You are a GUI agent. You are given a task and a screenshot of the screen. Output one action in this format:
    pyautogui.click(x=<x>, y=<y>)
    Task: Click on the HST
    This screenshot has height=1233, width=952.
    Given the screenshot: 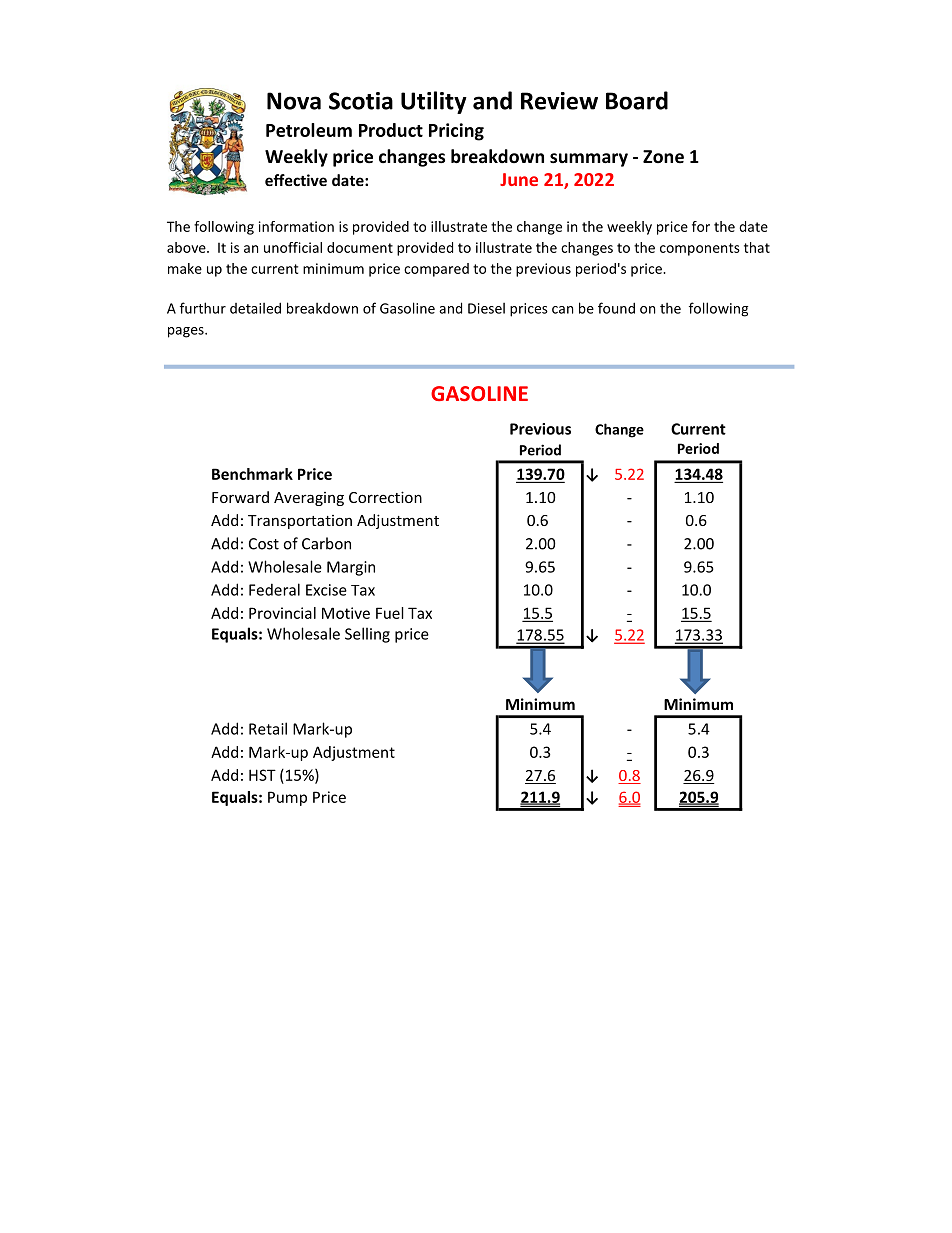 What is the action you would take?
    pyautogui.click(x=262, y=775)
